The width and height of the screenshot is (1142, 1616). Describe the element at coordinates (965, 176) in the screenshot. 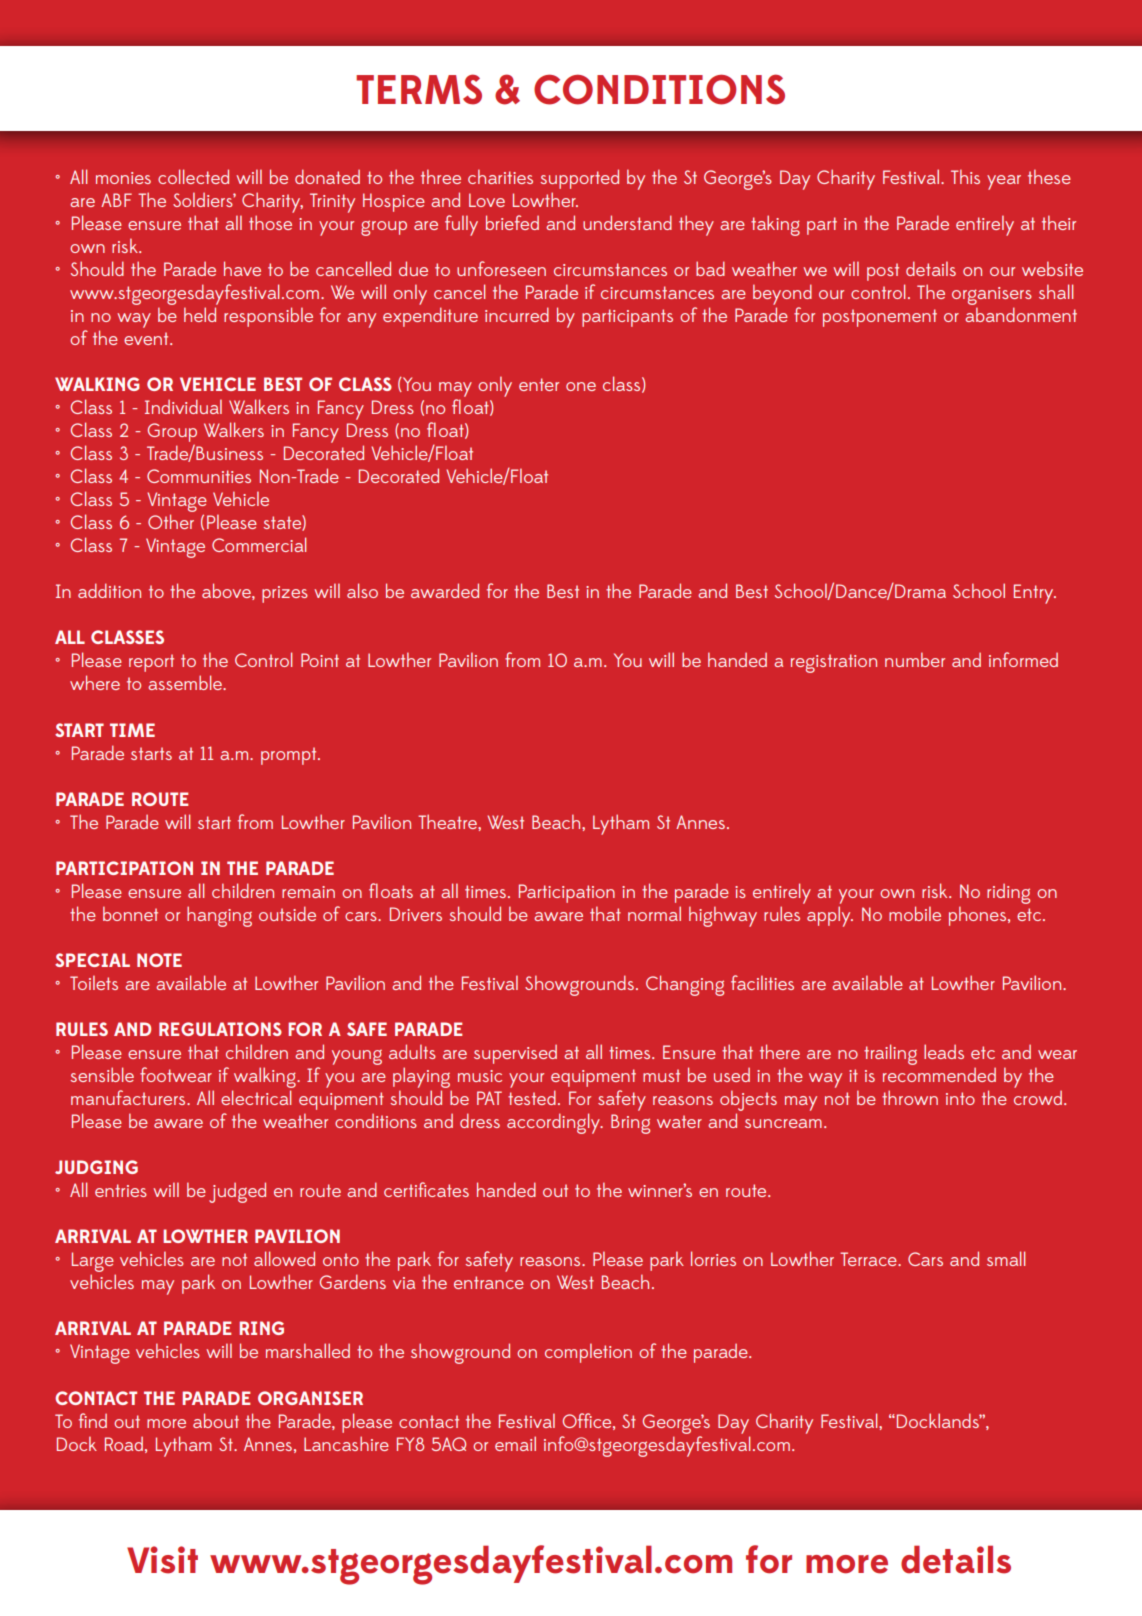

I see `This` at that location.
